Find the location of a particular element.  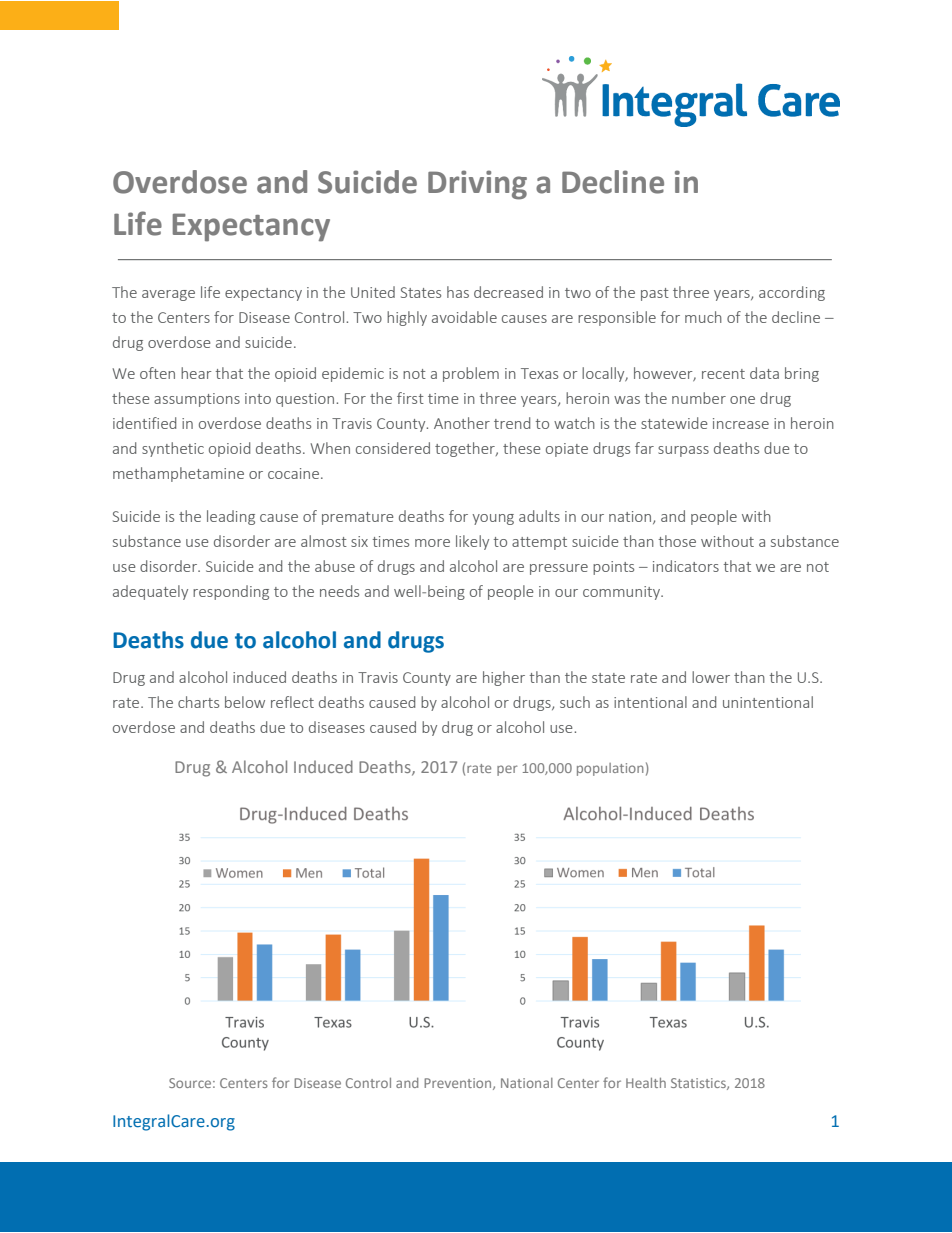

population is located at coordinates (610, 769).
